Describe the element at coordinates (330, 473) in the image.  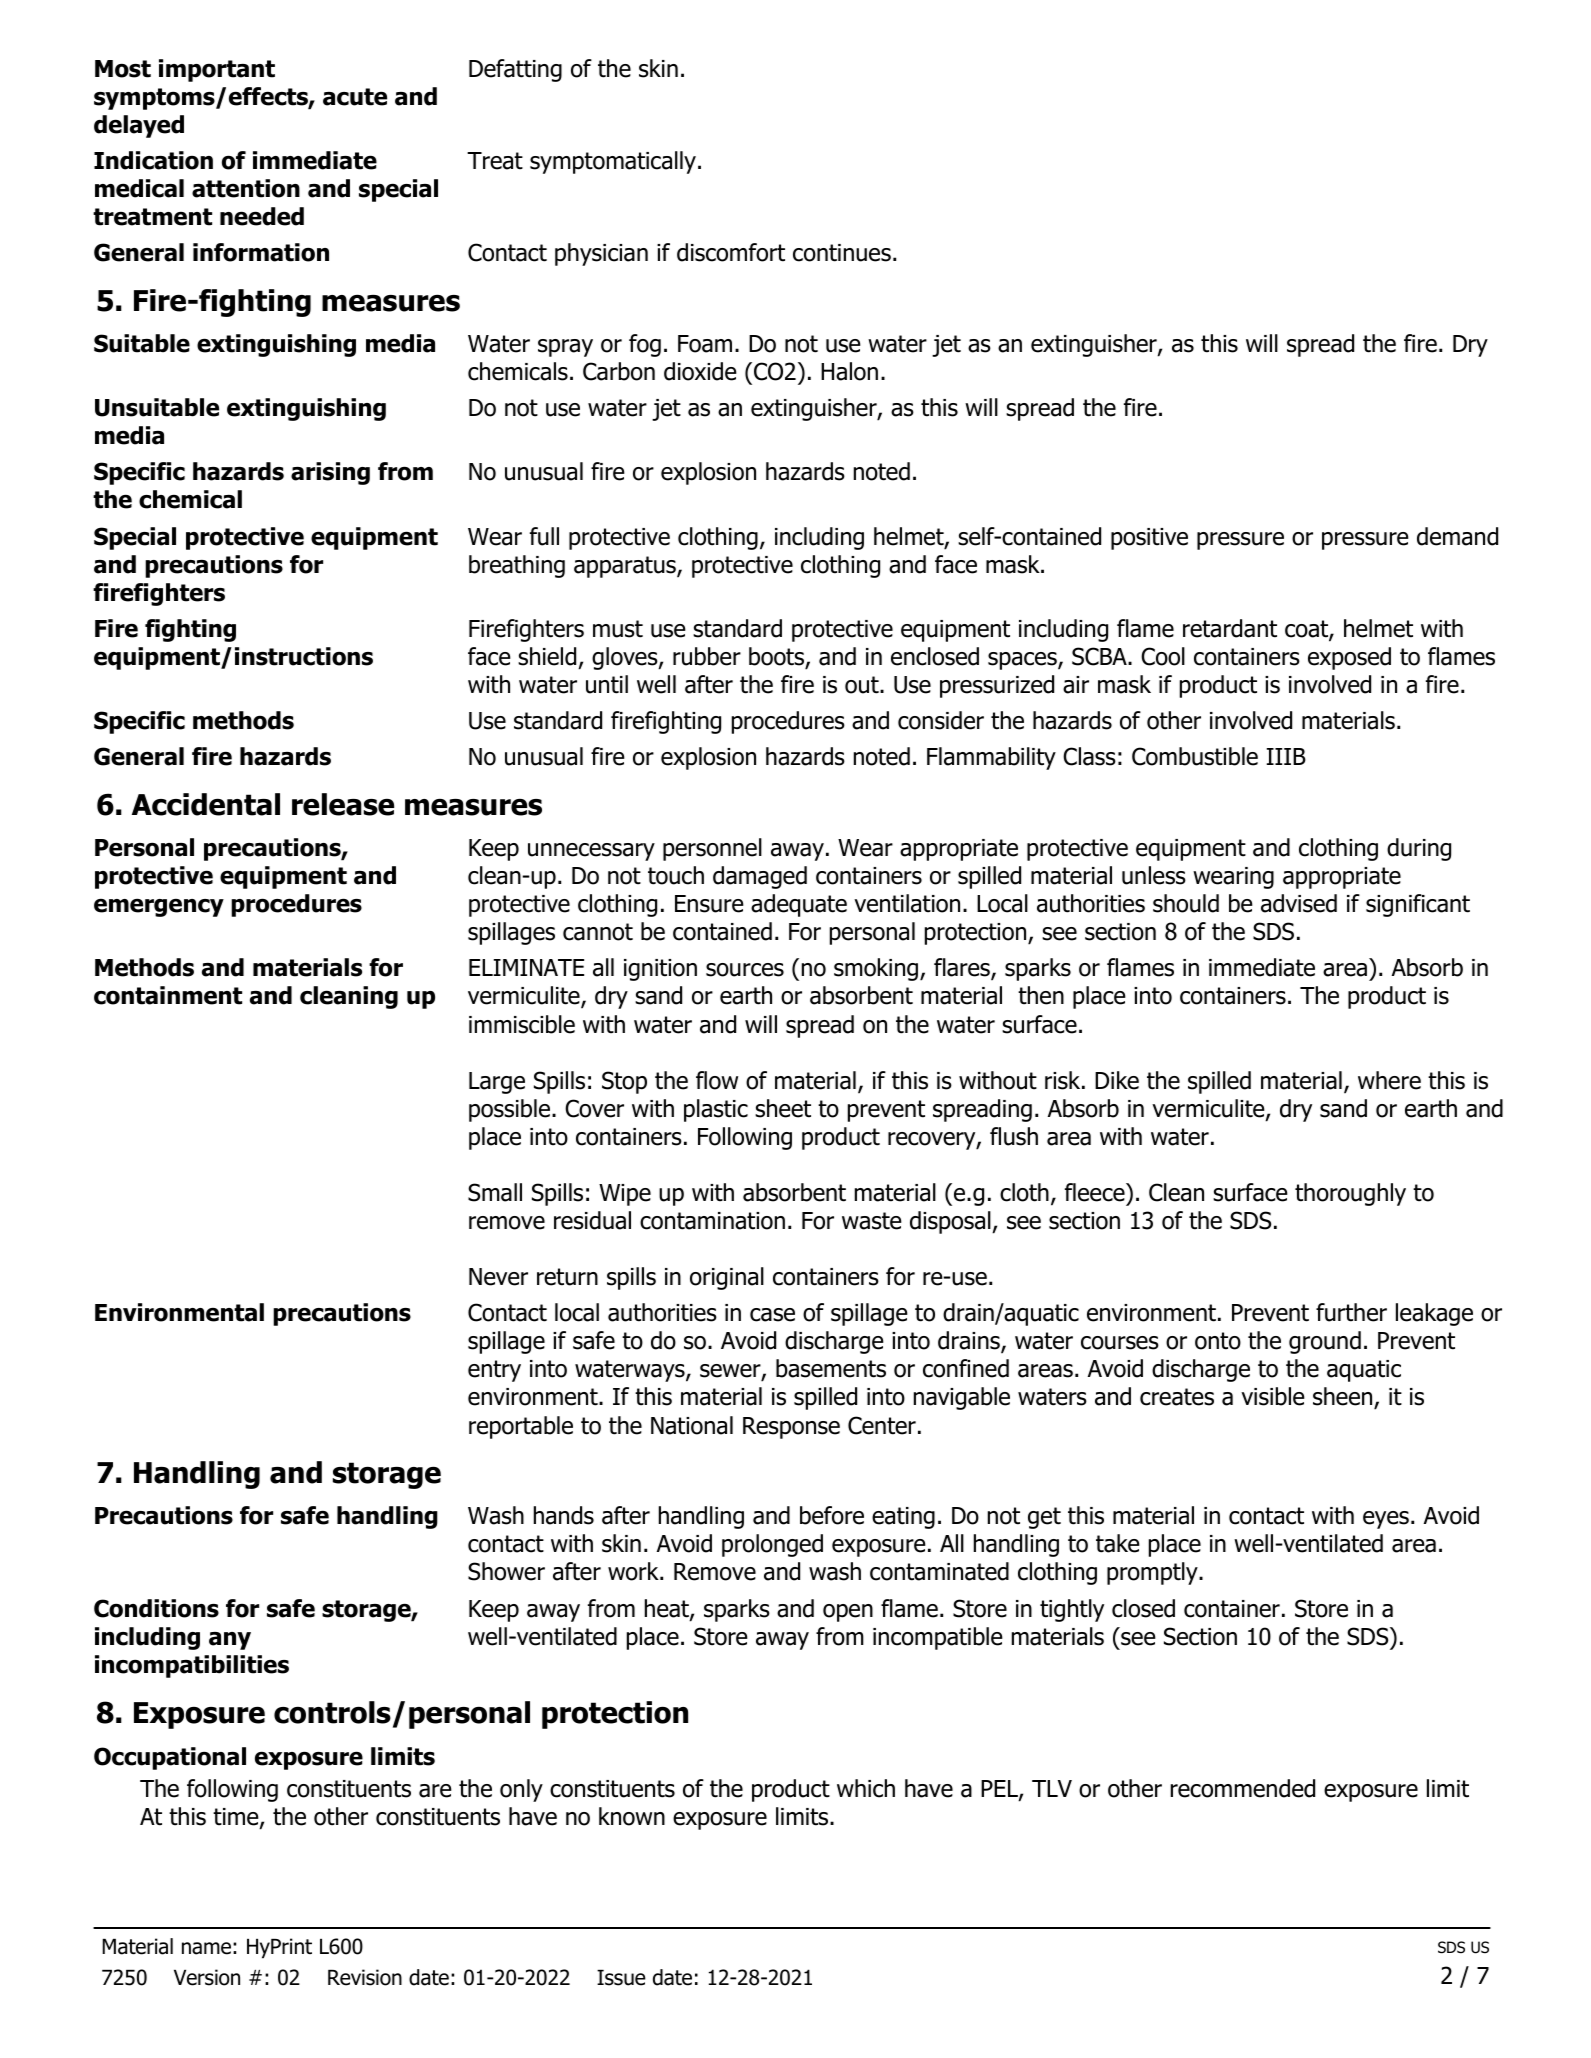
I see `arising` at that location.
